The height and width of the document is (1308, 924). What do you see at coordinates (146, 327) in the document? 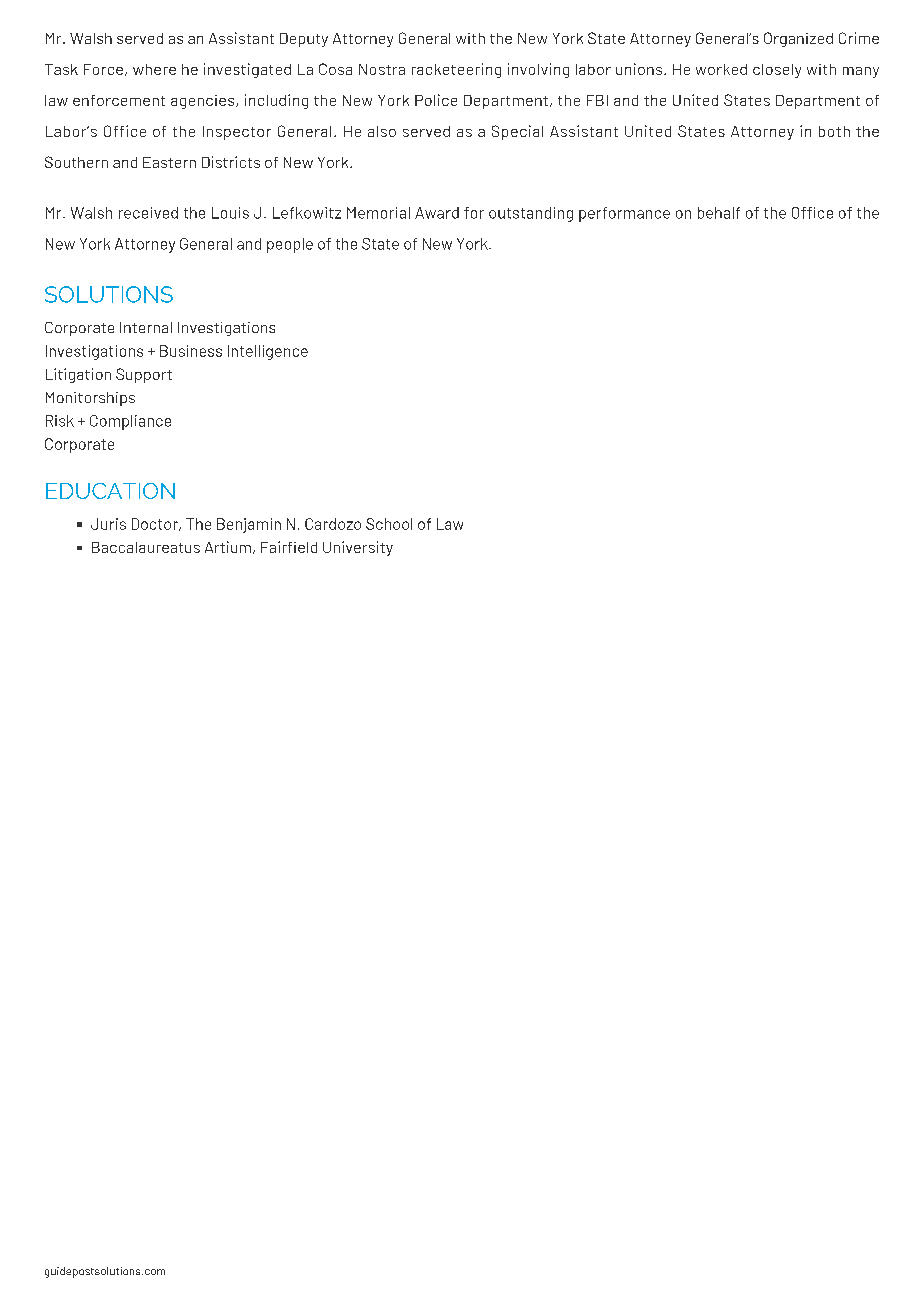
I see `Internal` at bounding box center [146, 327].
